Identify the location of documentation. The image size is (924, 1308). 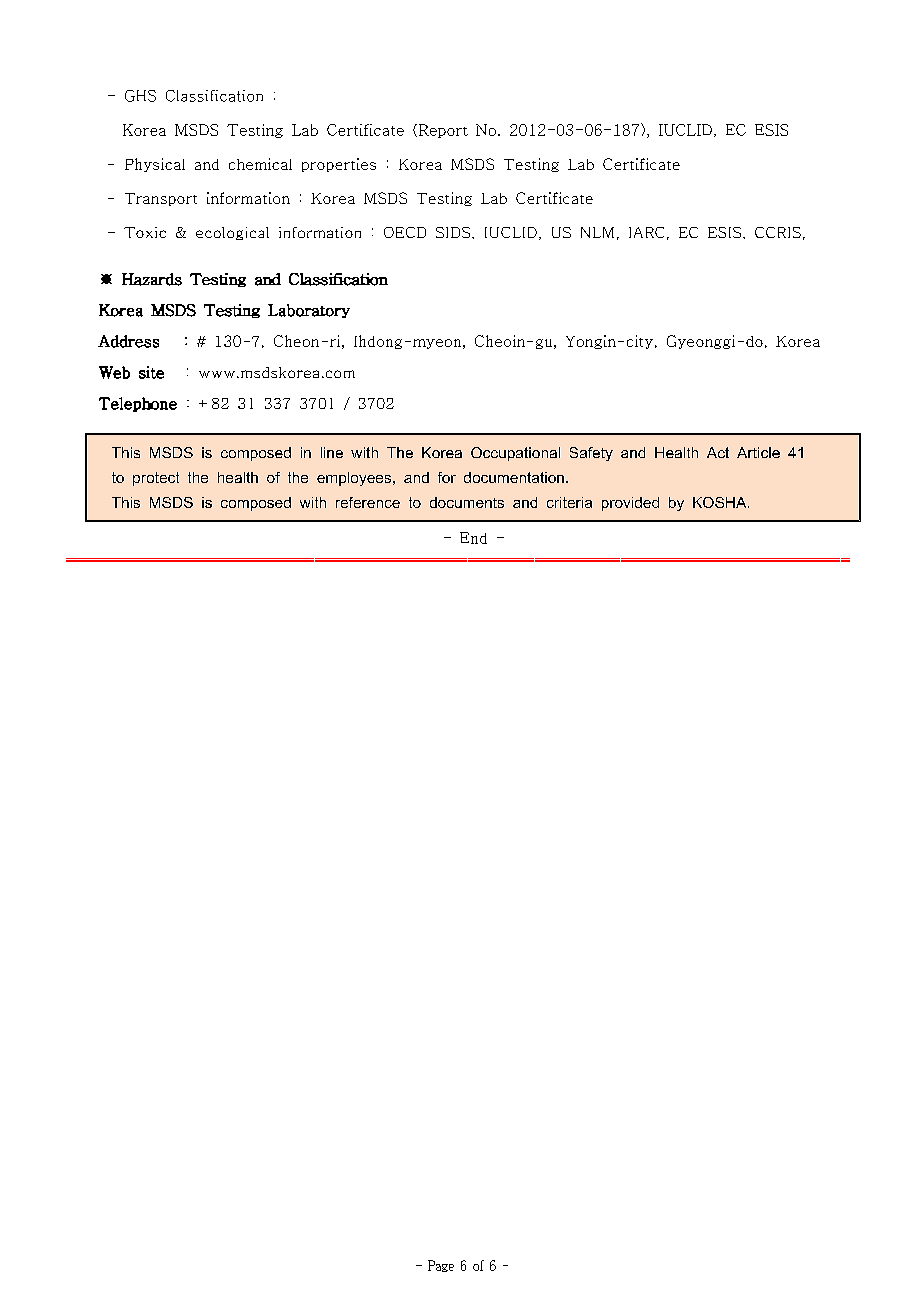
(514, 477).
